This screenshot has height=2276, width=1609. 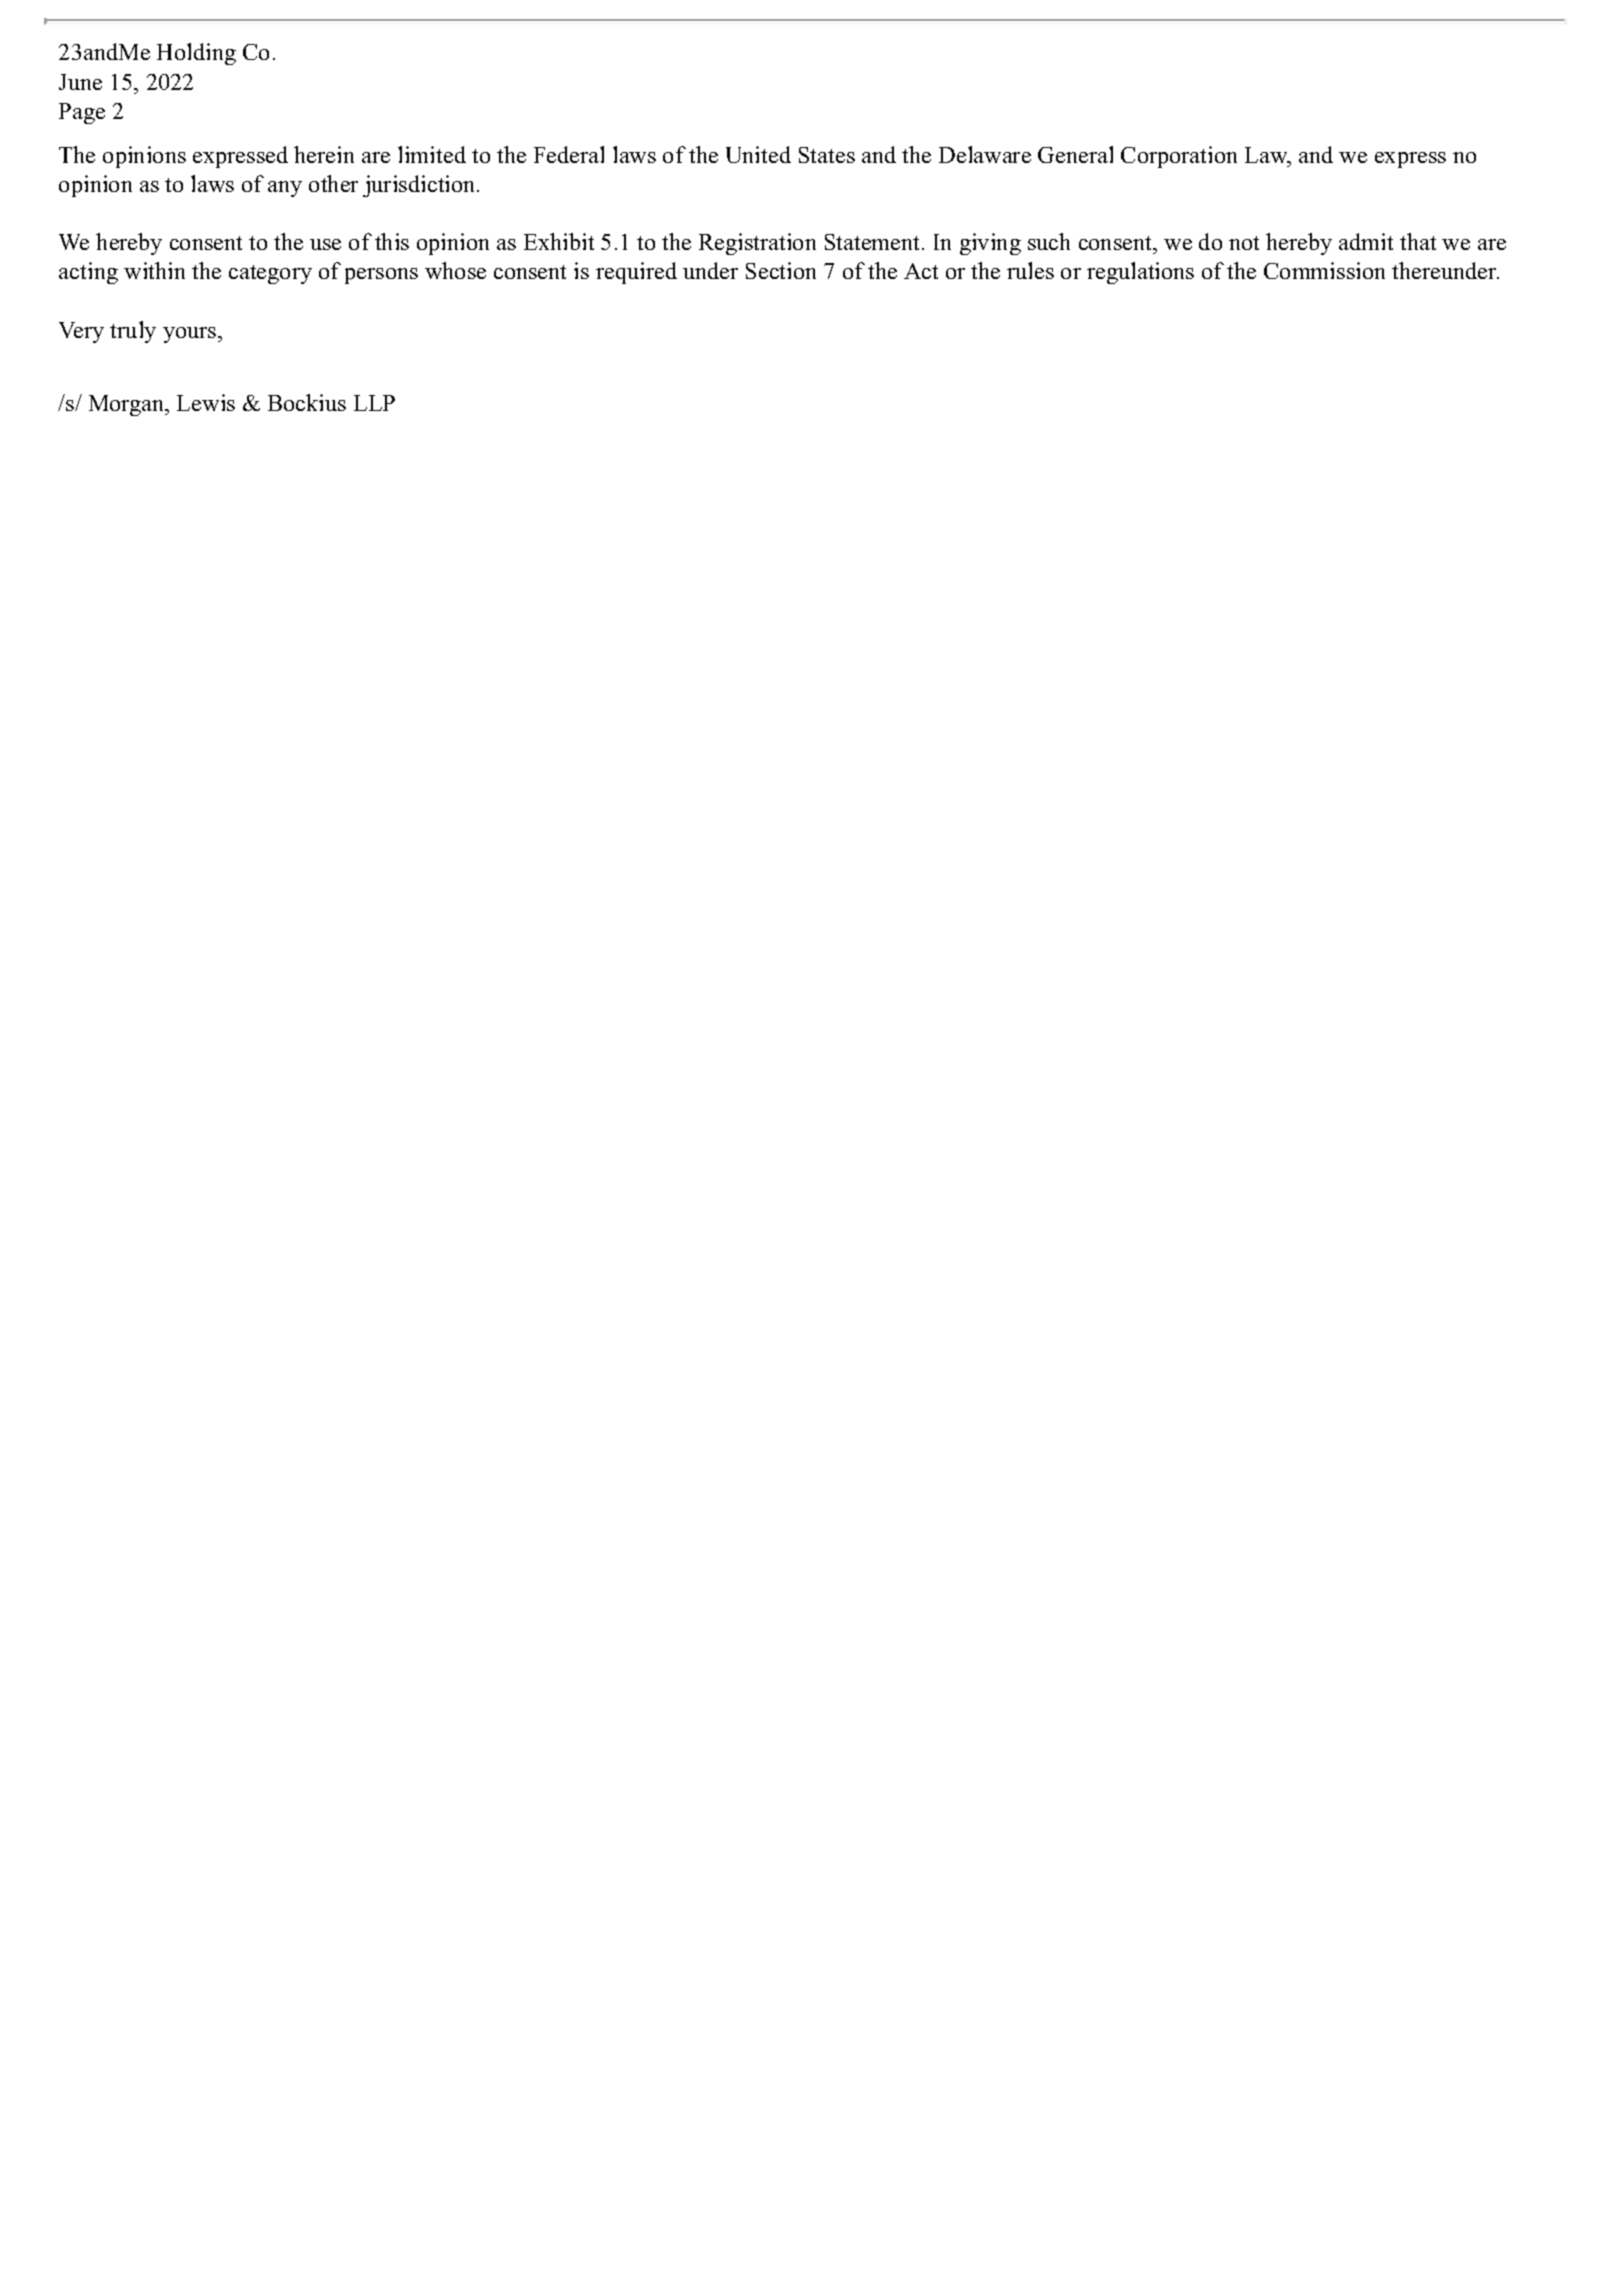 I want to click on Holding, so click(x=196, y=54).
